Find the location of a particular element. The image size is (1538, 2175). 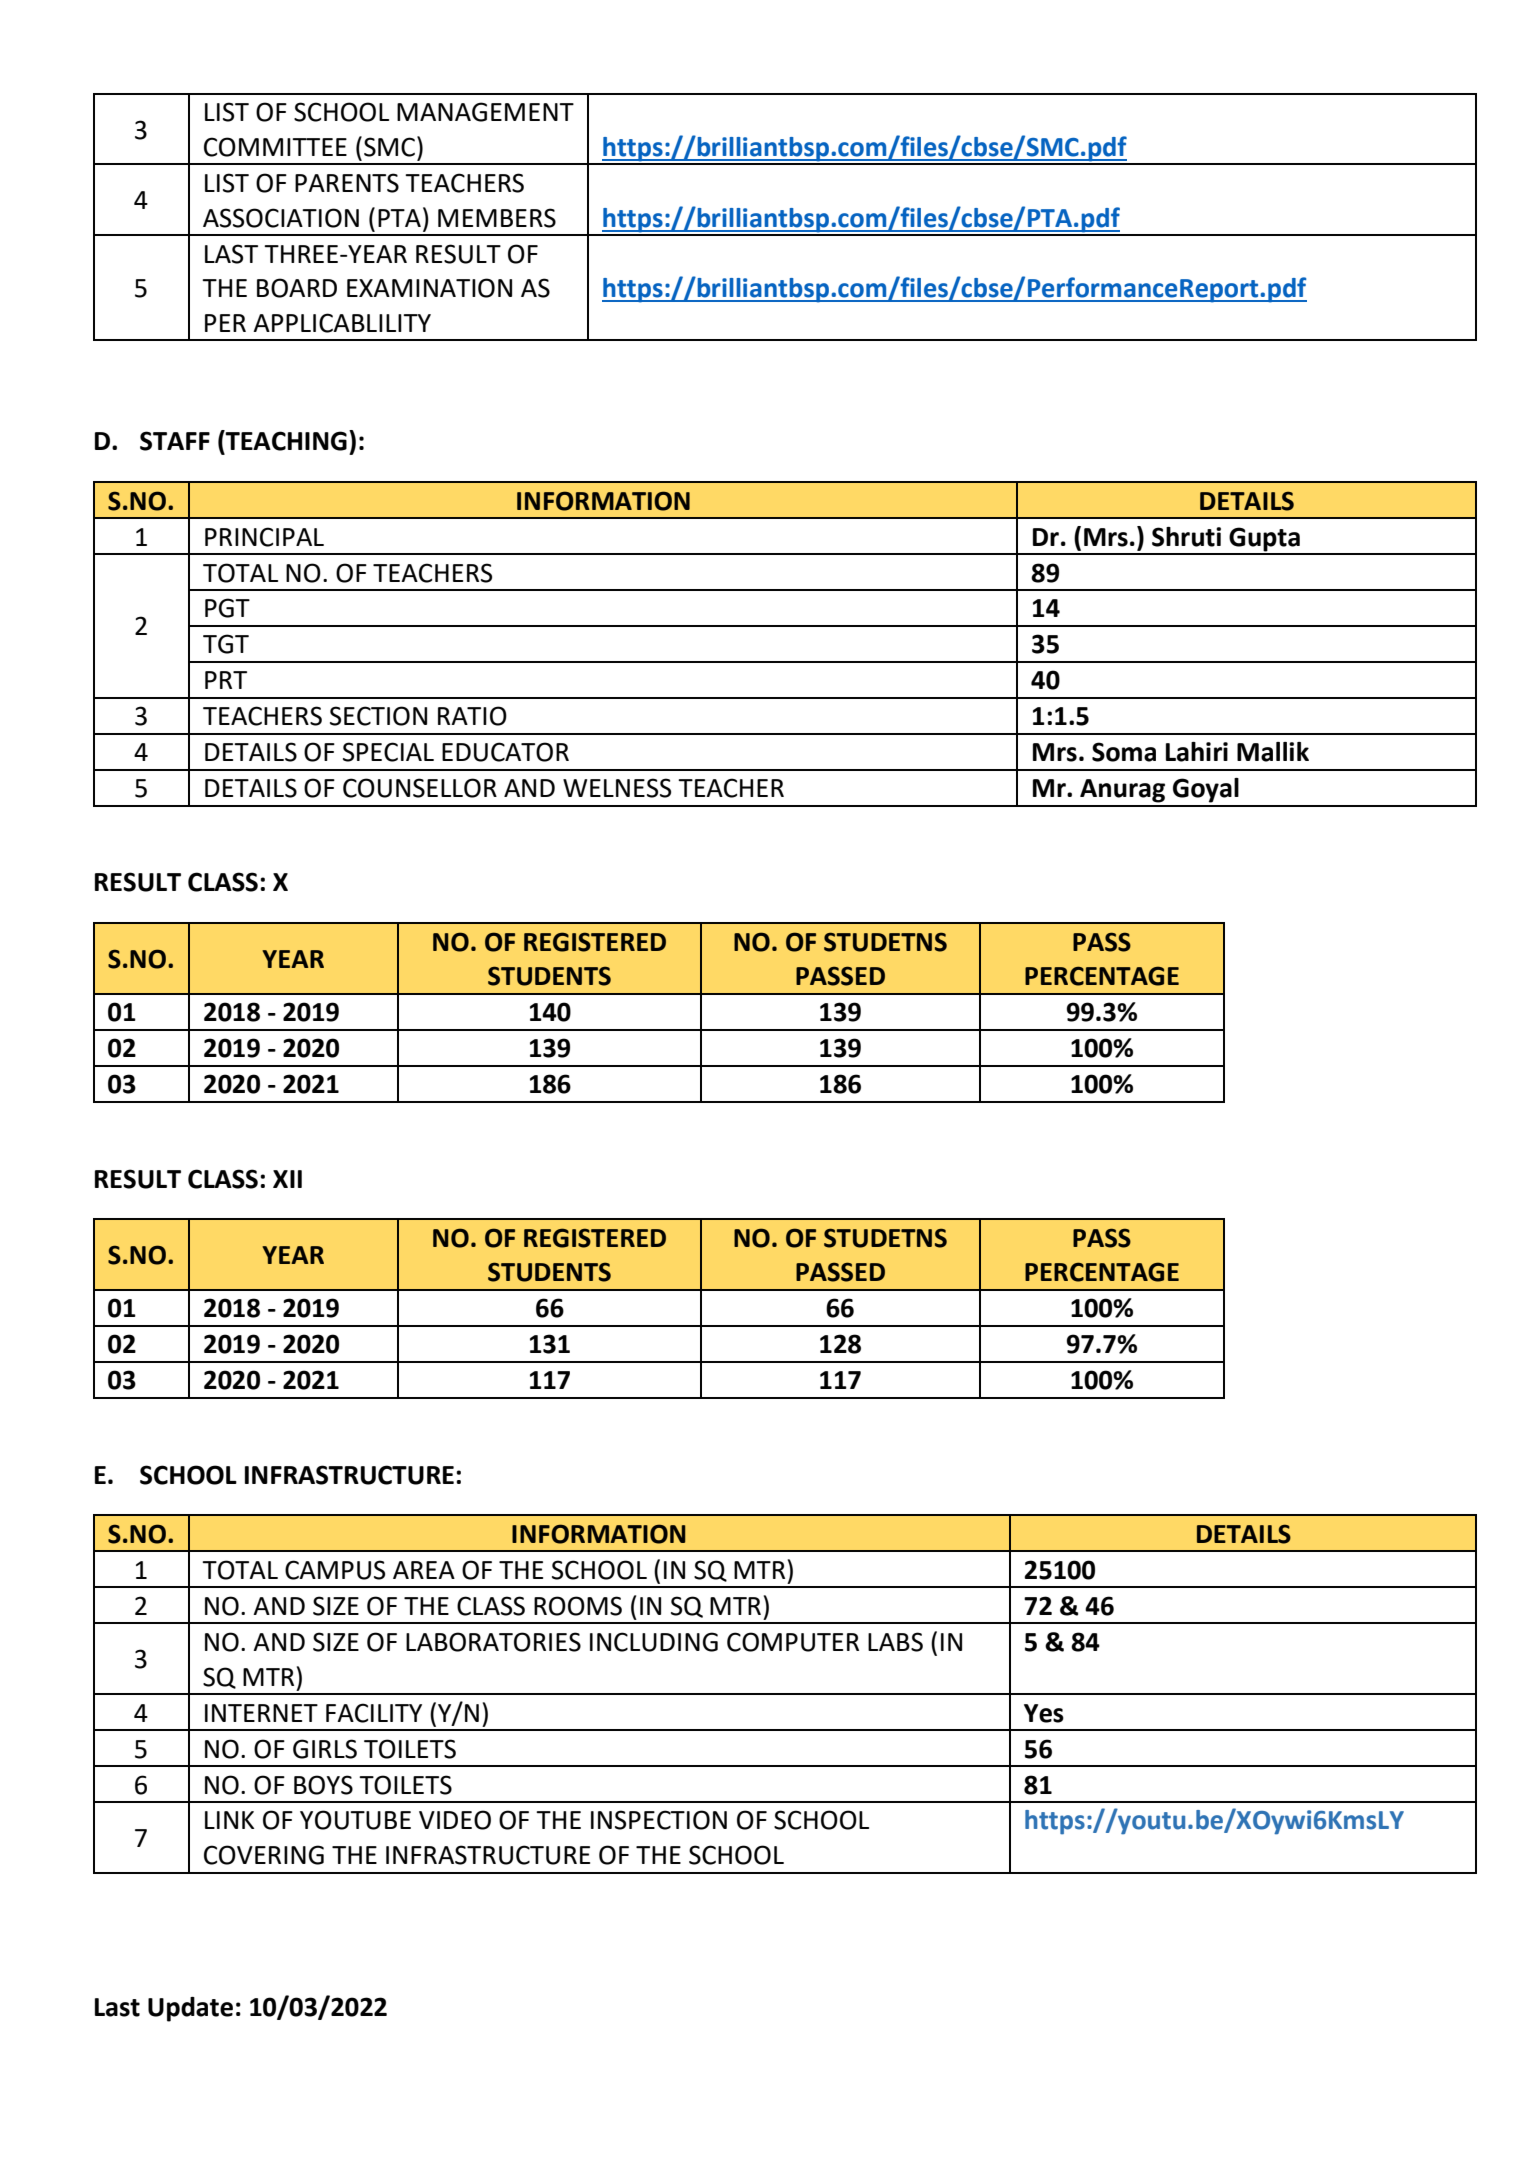

CAMPUS is located at coordinates (335, 1570).
